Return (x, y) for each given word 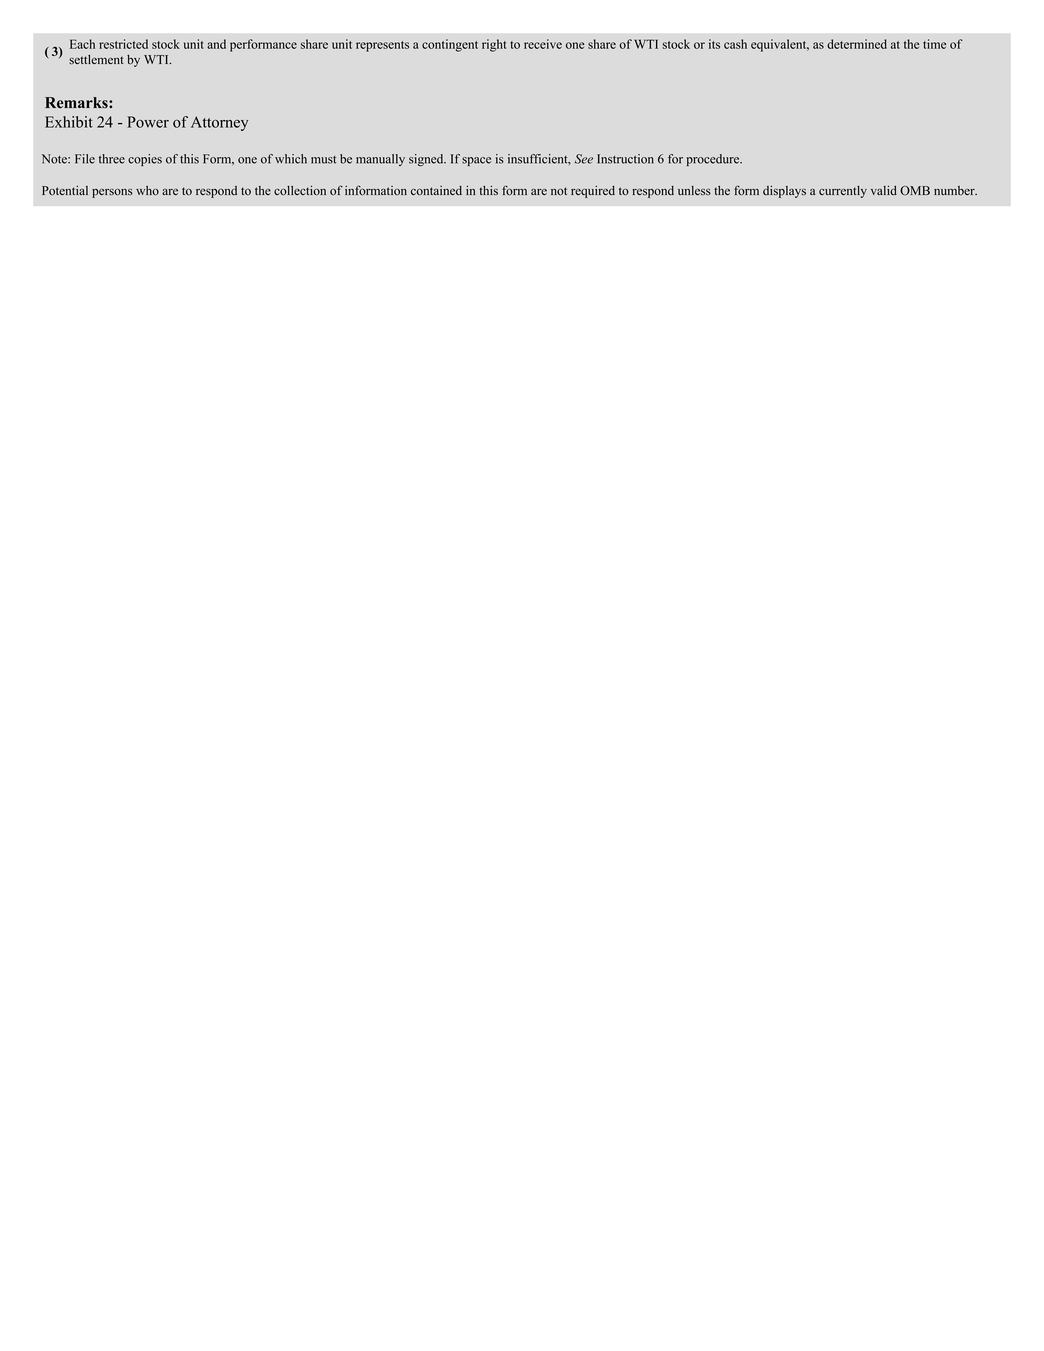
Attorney (219, 123)
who (147, 191)
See (584, 159)
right (494, 45)
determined (857, 44)
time (934, 44)
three (112, 159)
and (216, 44)
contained (436, 191)
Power (148, 122)
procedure (714, 160)
